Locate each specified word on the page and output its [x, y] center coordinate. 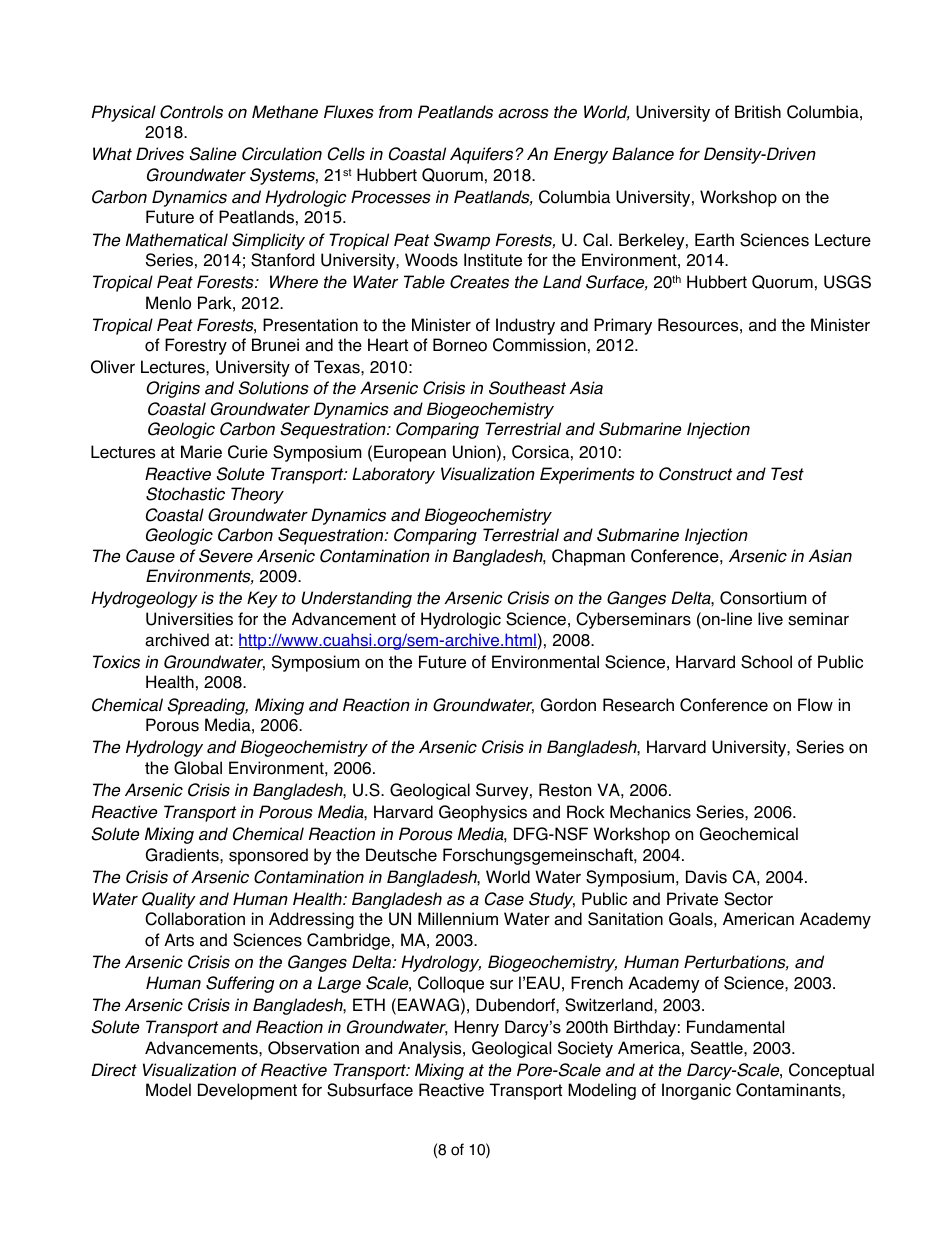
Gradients [183, 855]
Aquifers [481, 155]
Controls [191, 112]
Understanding [357, 599]
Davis [706, 877]
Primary [623, 326]
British [758, 112]
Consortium [763, 598]
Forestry [196, 346]
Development [247, 1091]
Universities [189, 619]
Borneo [460, 345]
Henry [477, 1028]
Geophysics [483, 813]
